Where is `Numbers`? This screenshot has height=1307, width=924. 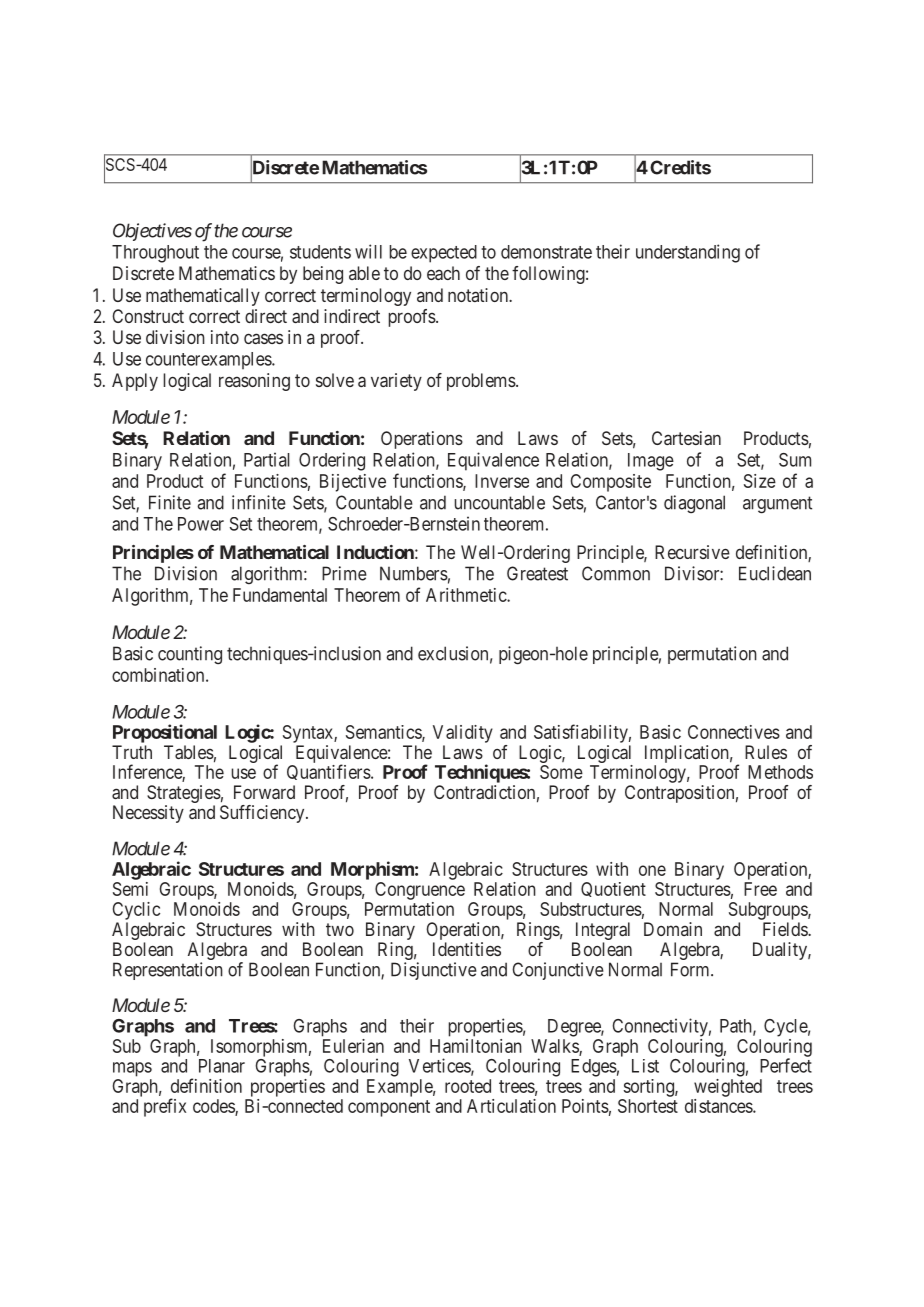
Numbers is located at coordinates (414, 573).
